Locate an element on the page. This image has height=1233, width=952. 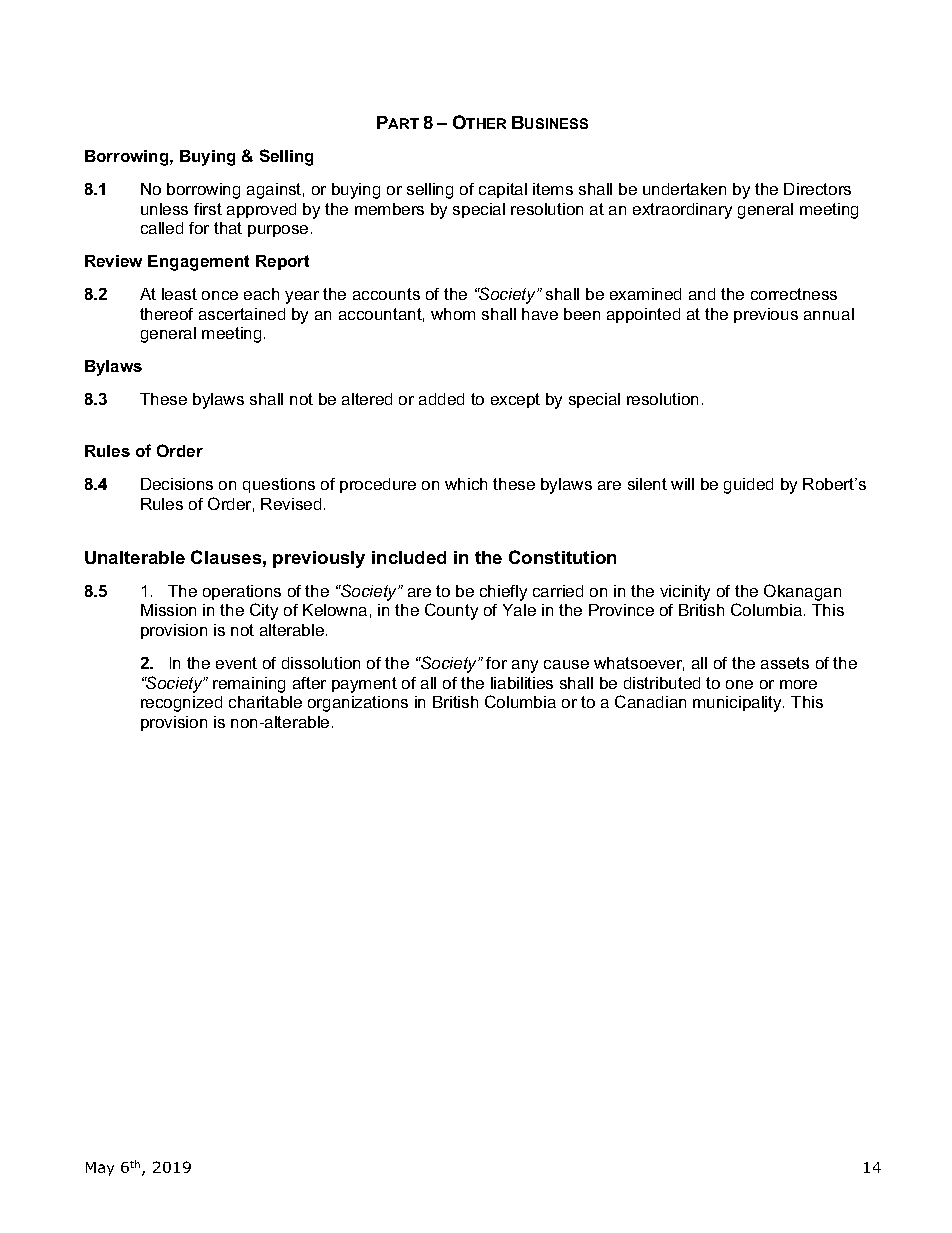
municipality is located at coordinates (738, 704).
